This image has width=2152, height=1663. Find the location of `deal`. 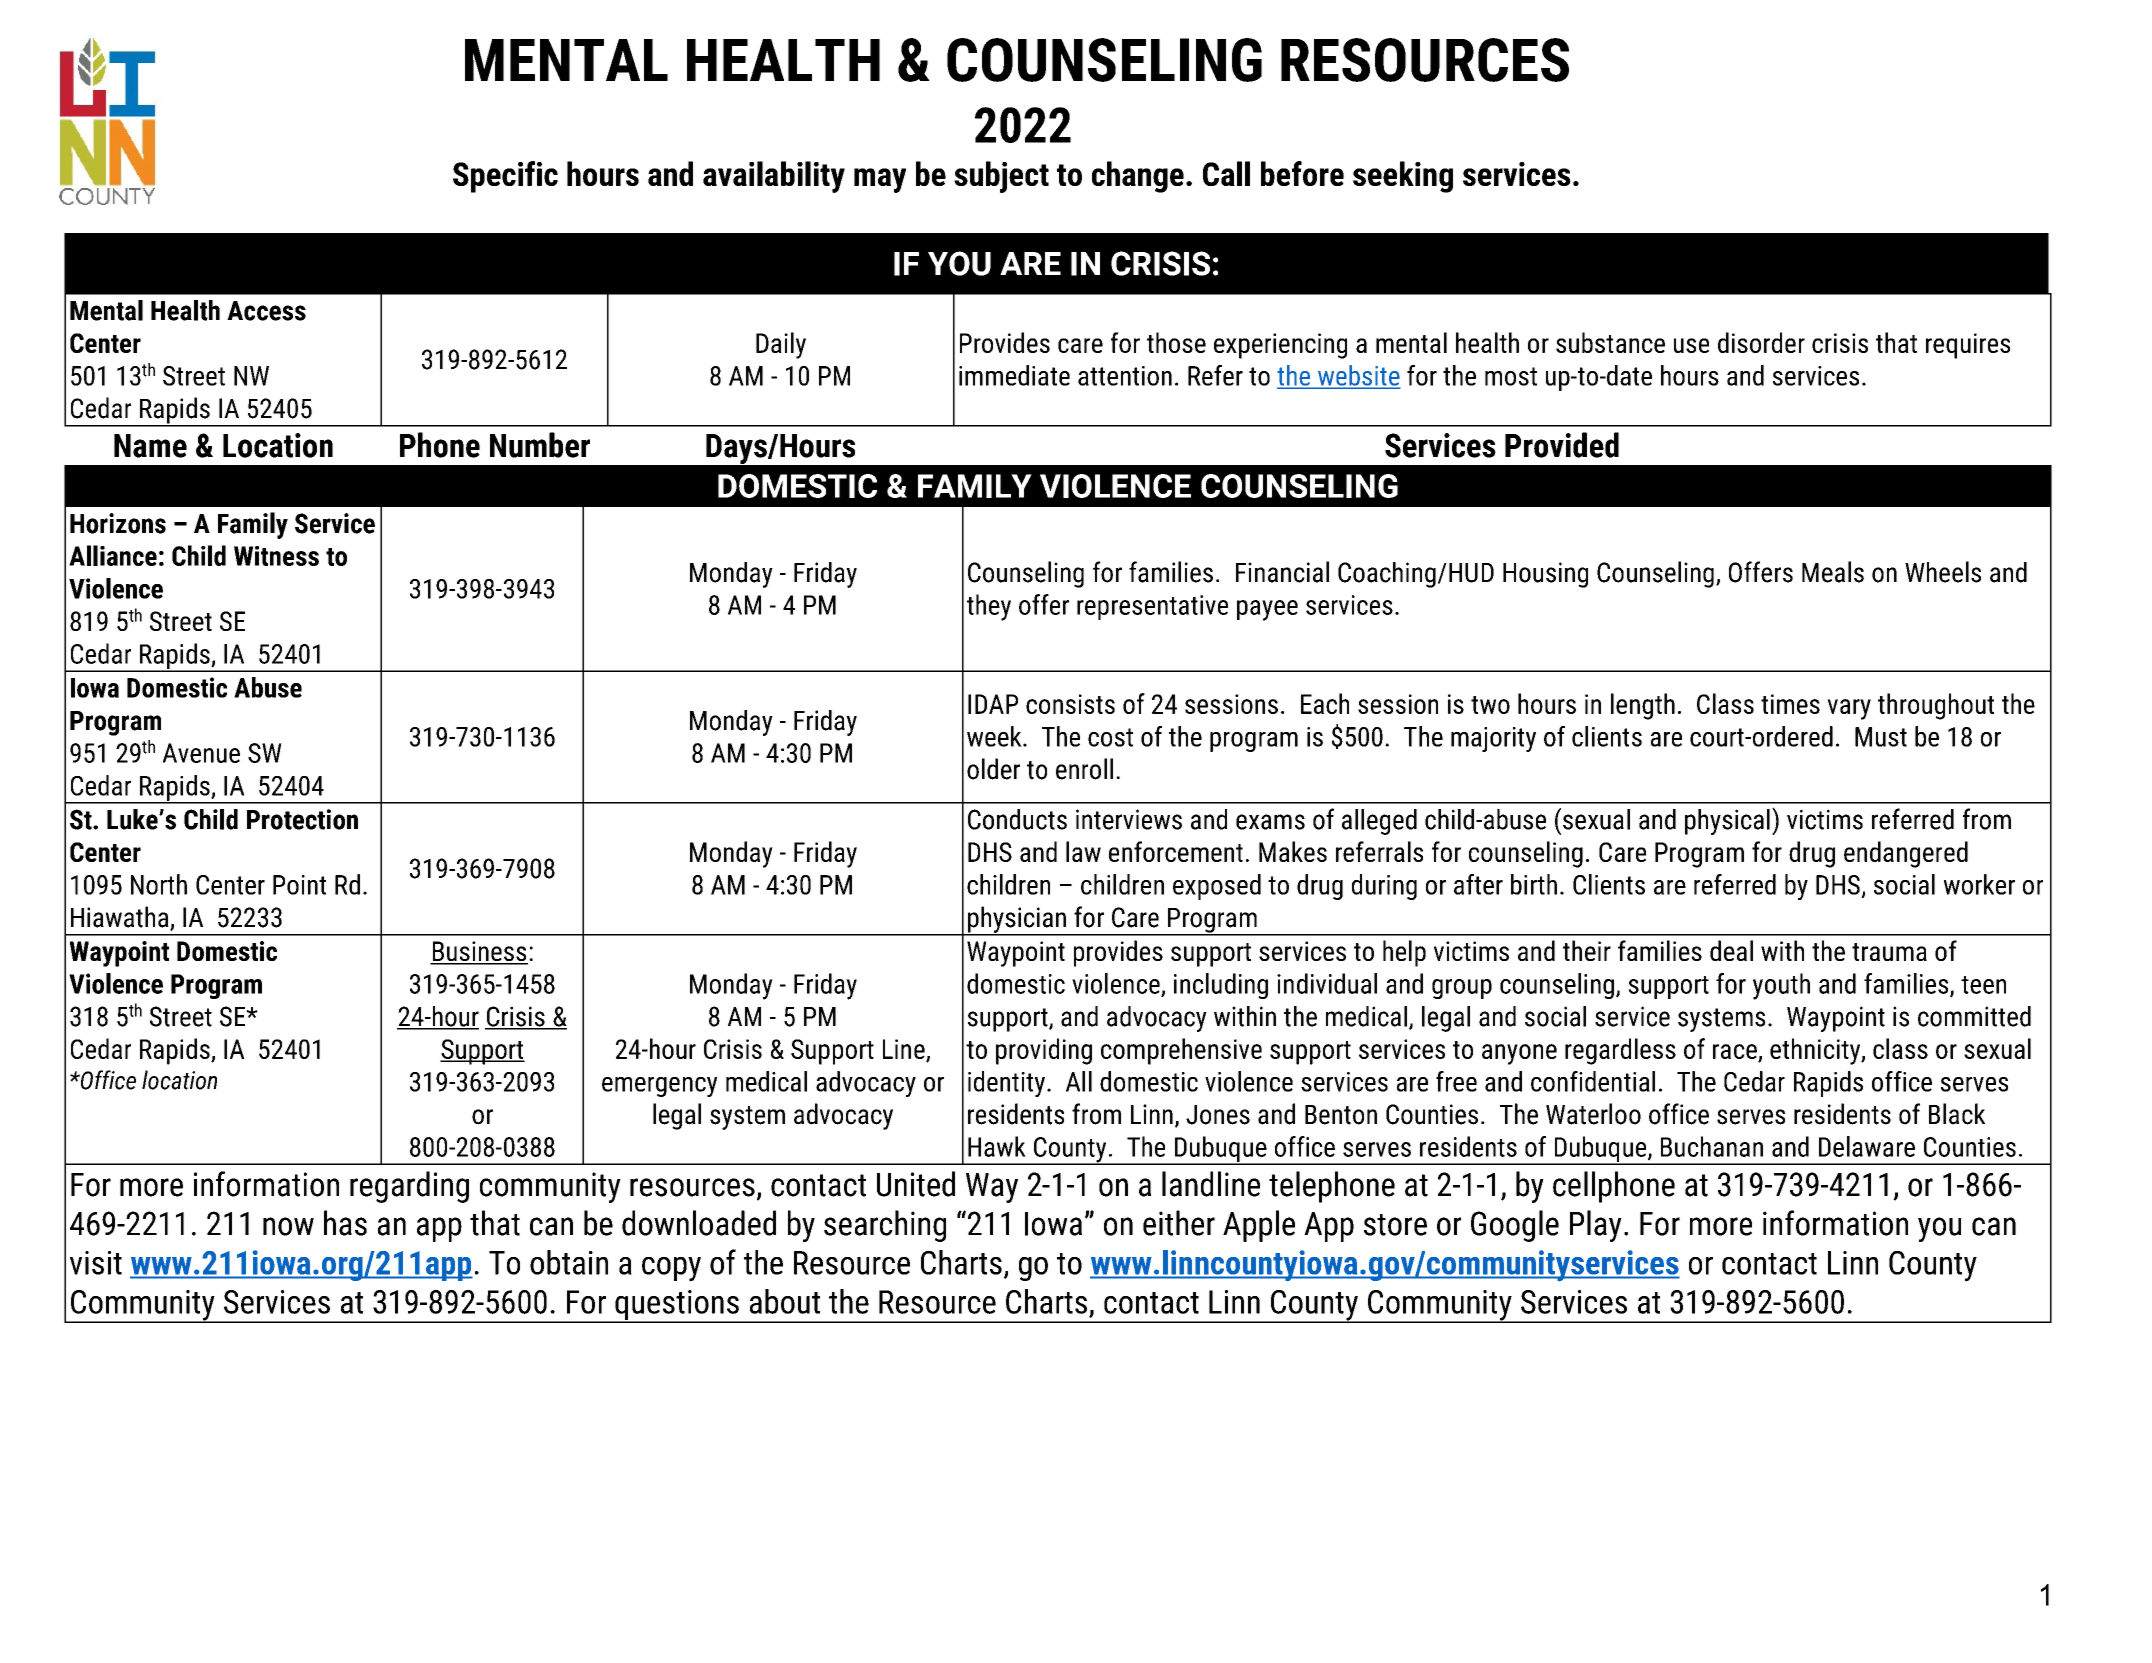

deal is located at coordinates (1731, 950).
